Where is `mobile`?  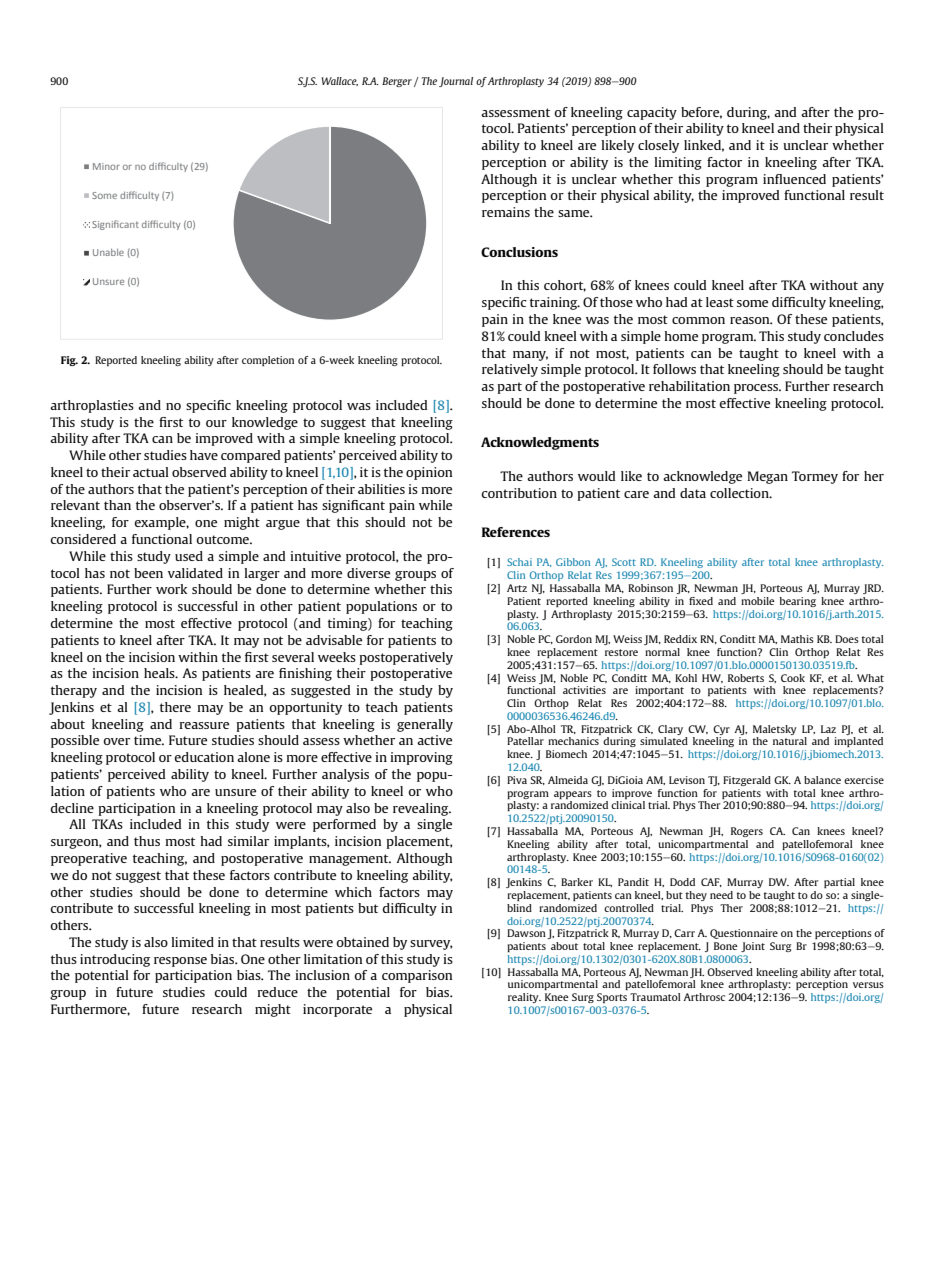 mobile is located at coordinates (758, 601).
